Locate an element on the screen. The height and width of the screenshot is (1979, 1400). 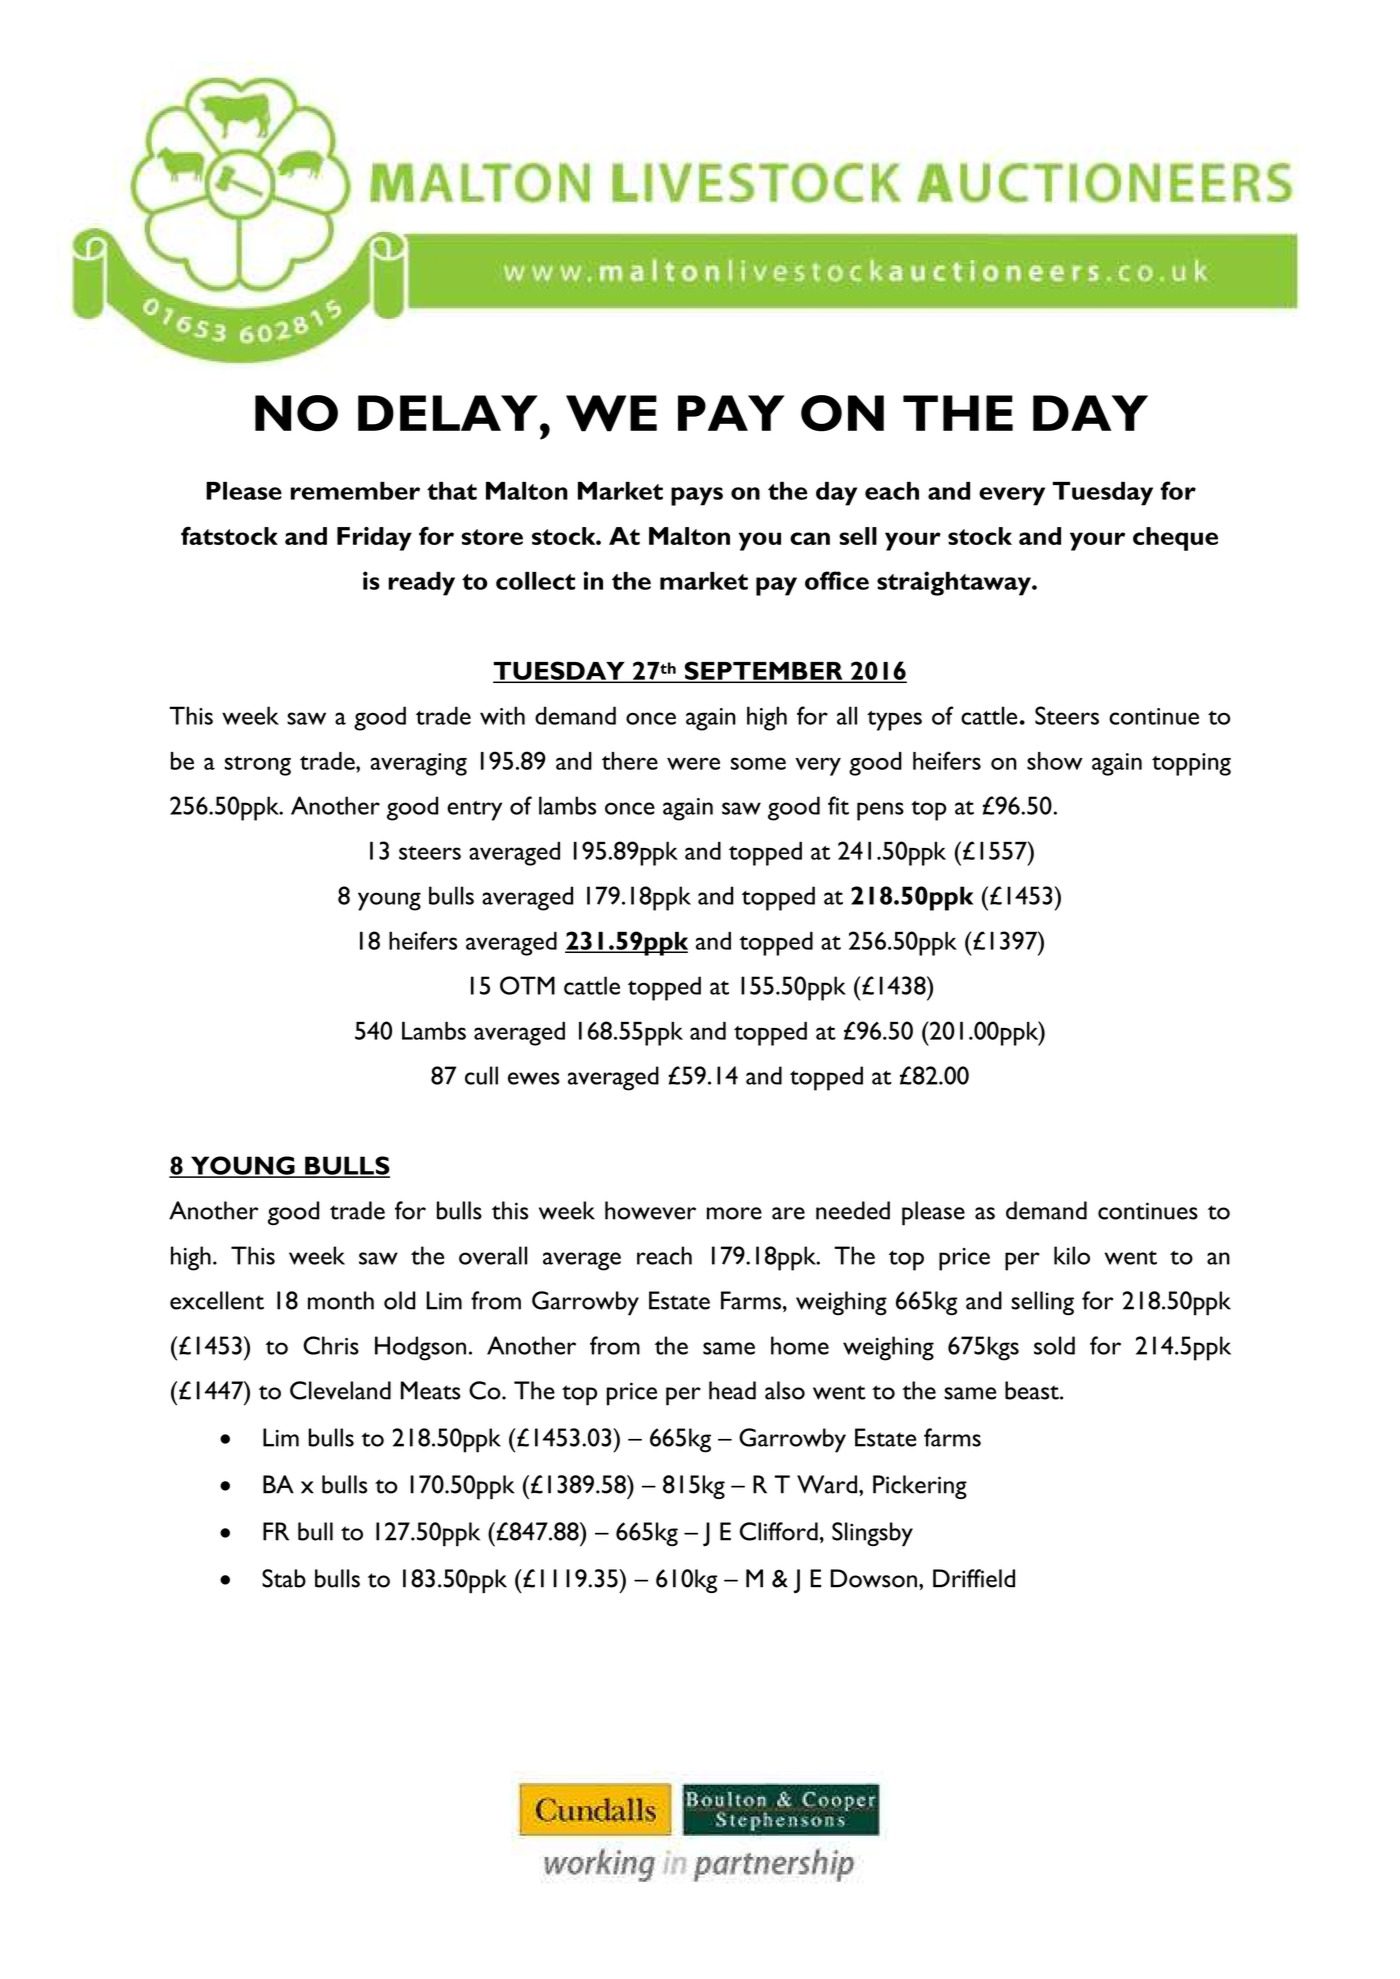
SEPTEMBER is located at coordinates (763, 671).
